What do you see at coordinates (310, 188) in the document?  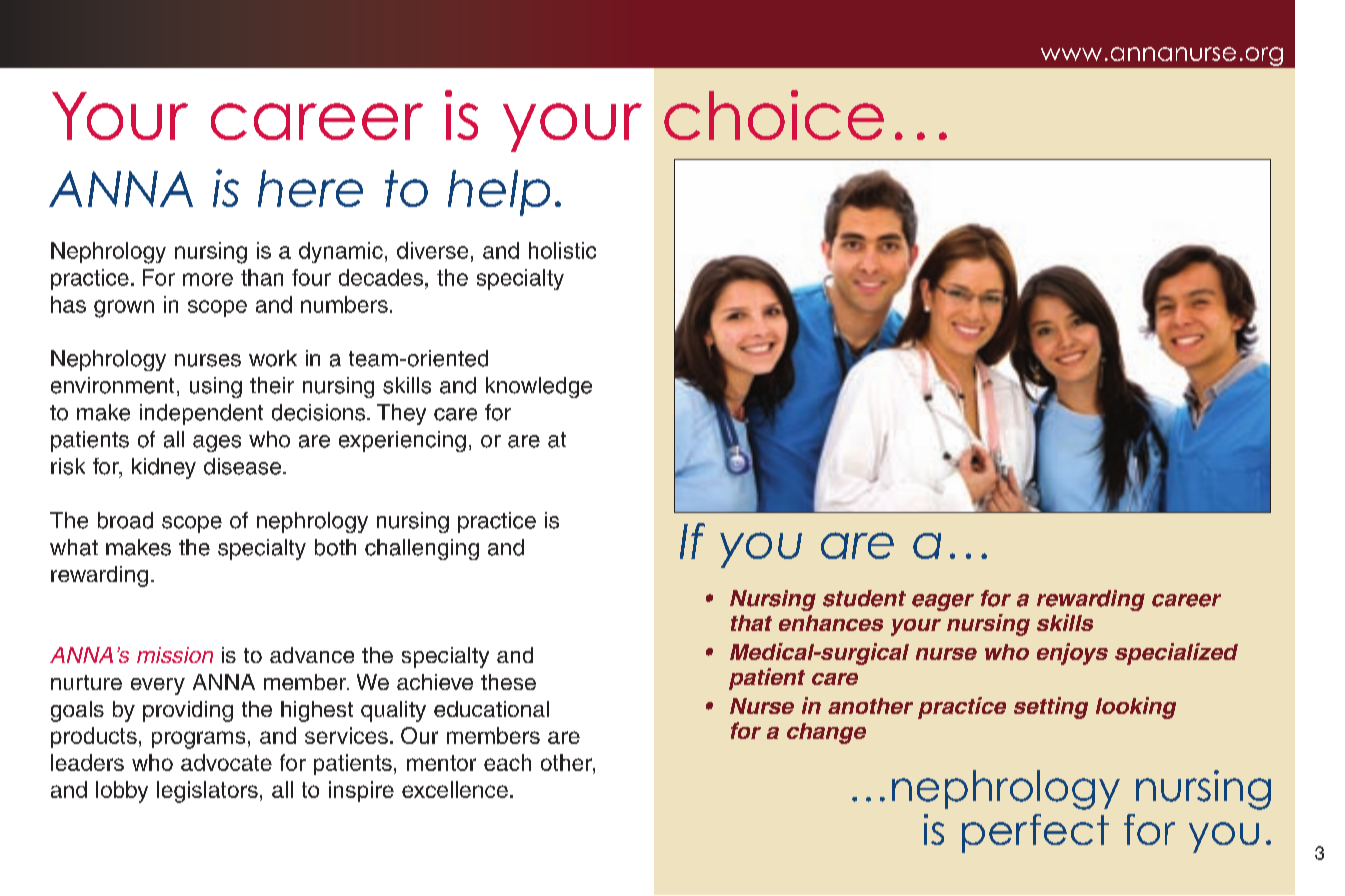 I see `here` at bounding box center [310, 188].
